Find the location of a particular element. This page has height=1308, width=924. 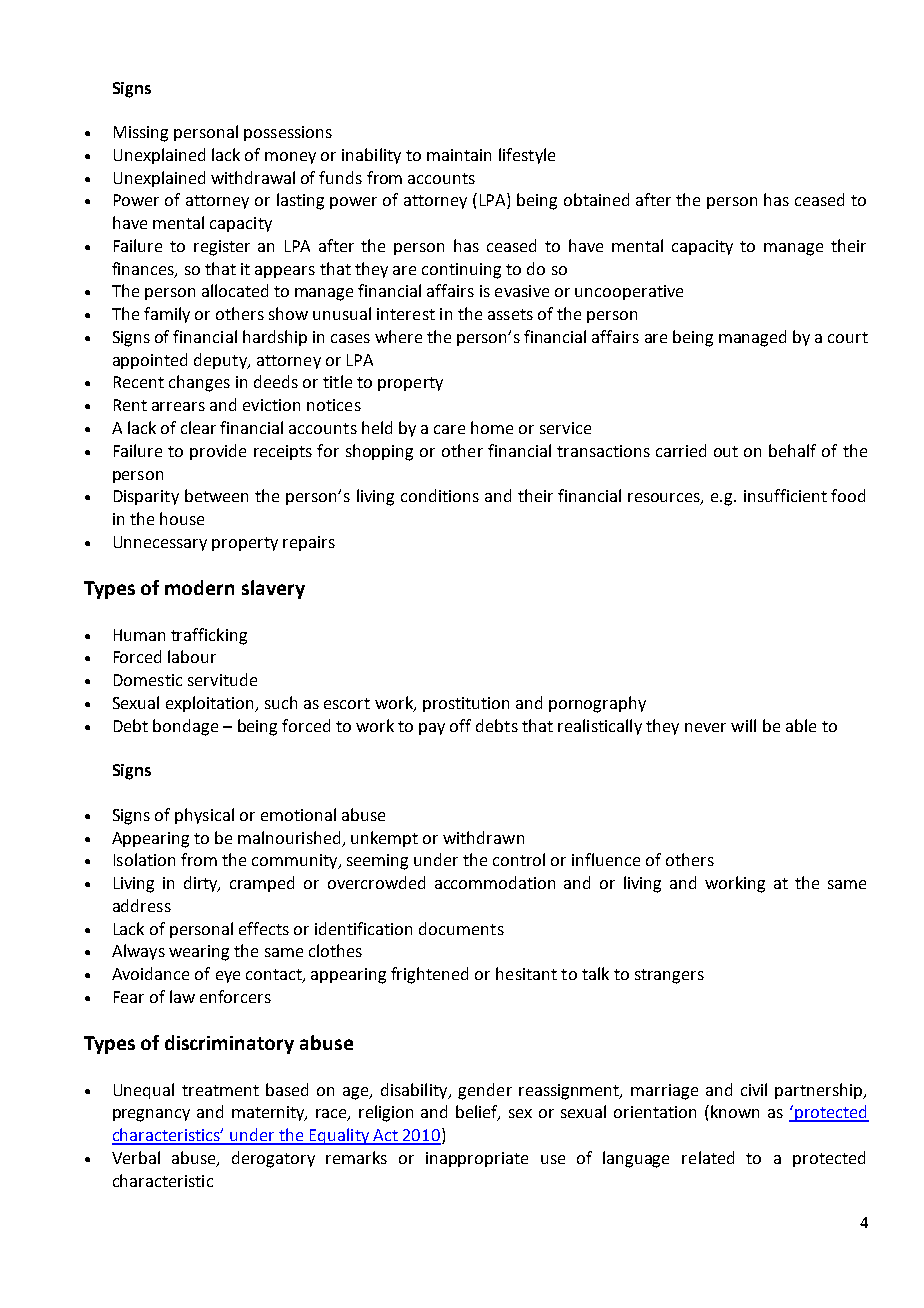

dirty is located at coordinates (202, 884).
